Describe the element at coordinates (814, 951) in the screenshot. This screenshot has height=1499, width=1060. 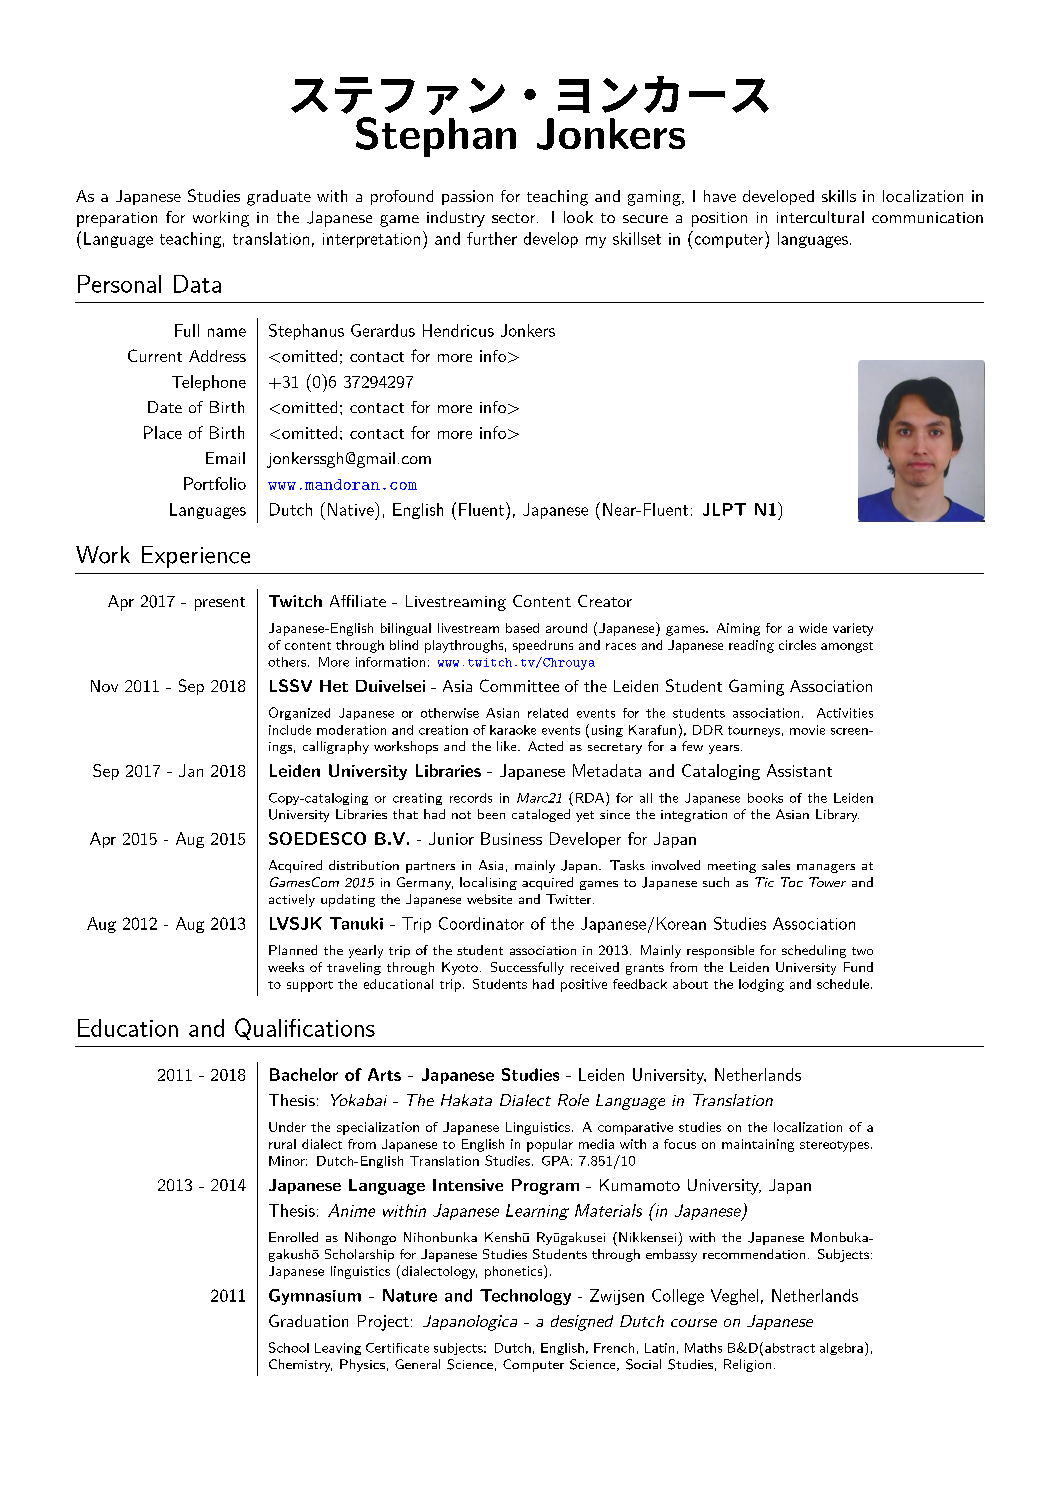
I see `scheduling` at that location.
